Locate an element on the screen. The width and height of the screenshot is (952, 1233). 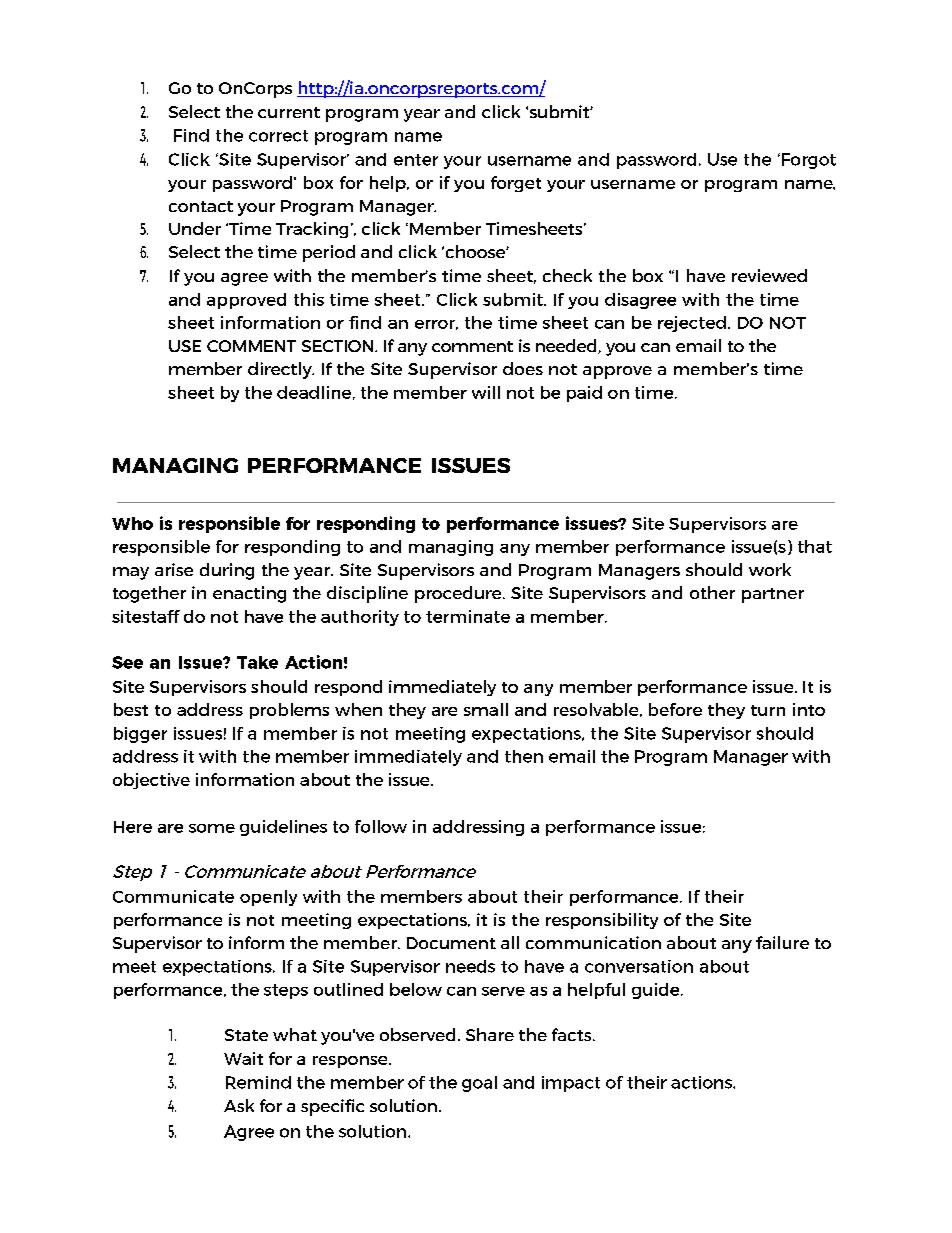
terminate is located at coordinates (468, 616).
